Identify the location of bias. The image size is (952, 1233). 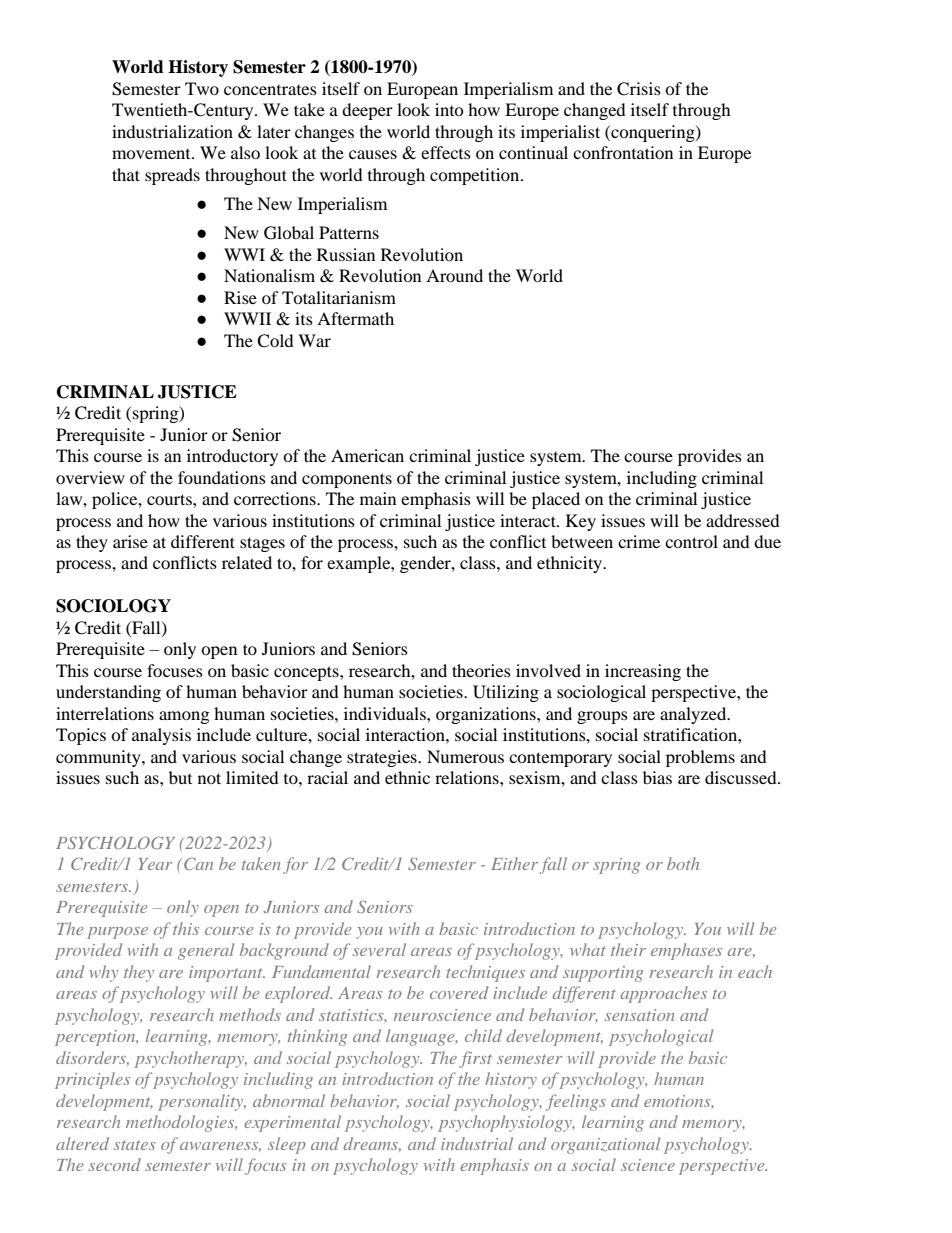
(657, 777).
